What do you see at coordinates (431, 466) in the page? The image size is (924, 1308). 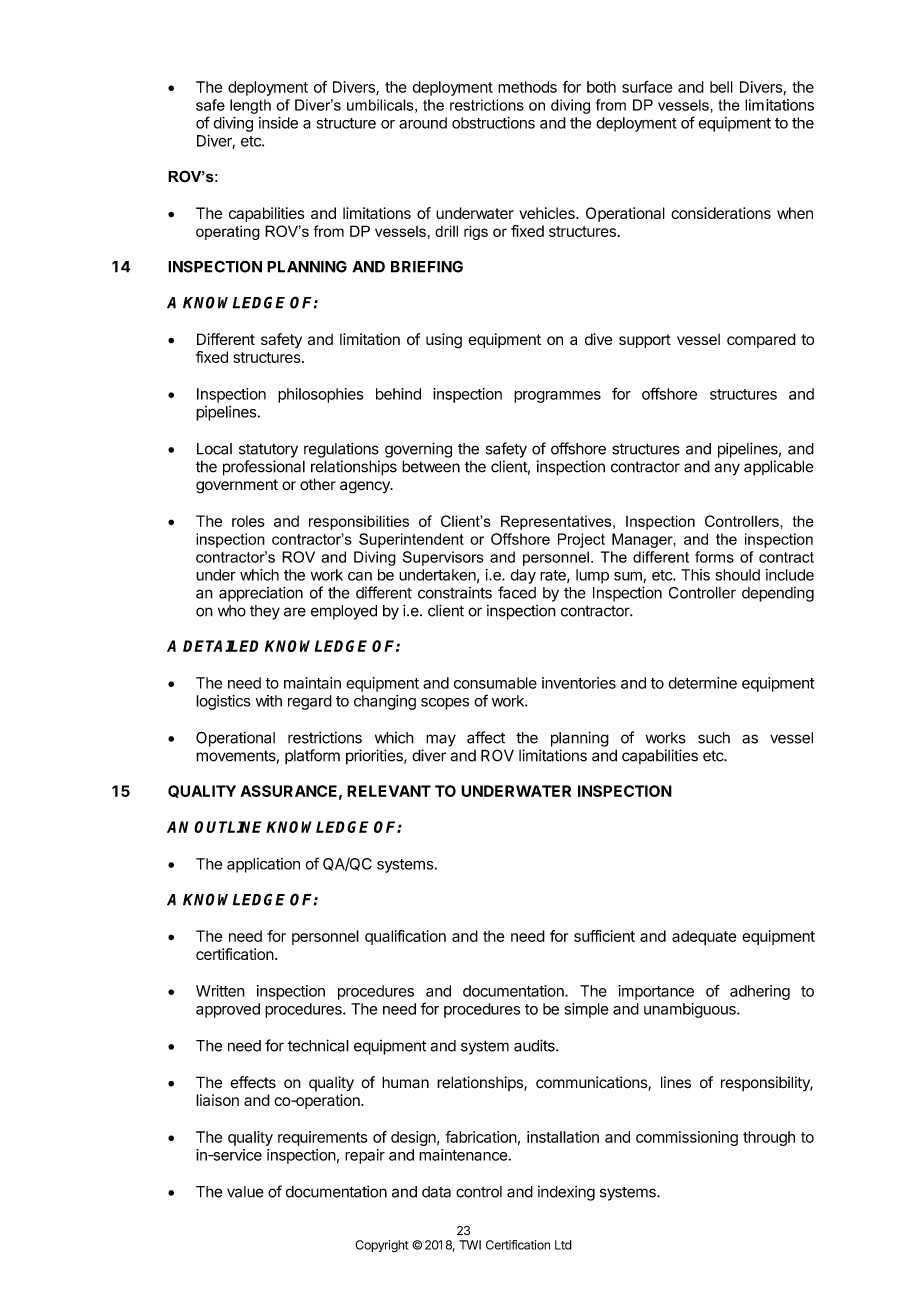 I see `between` at bounding box center [431, 466].
